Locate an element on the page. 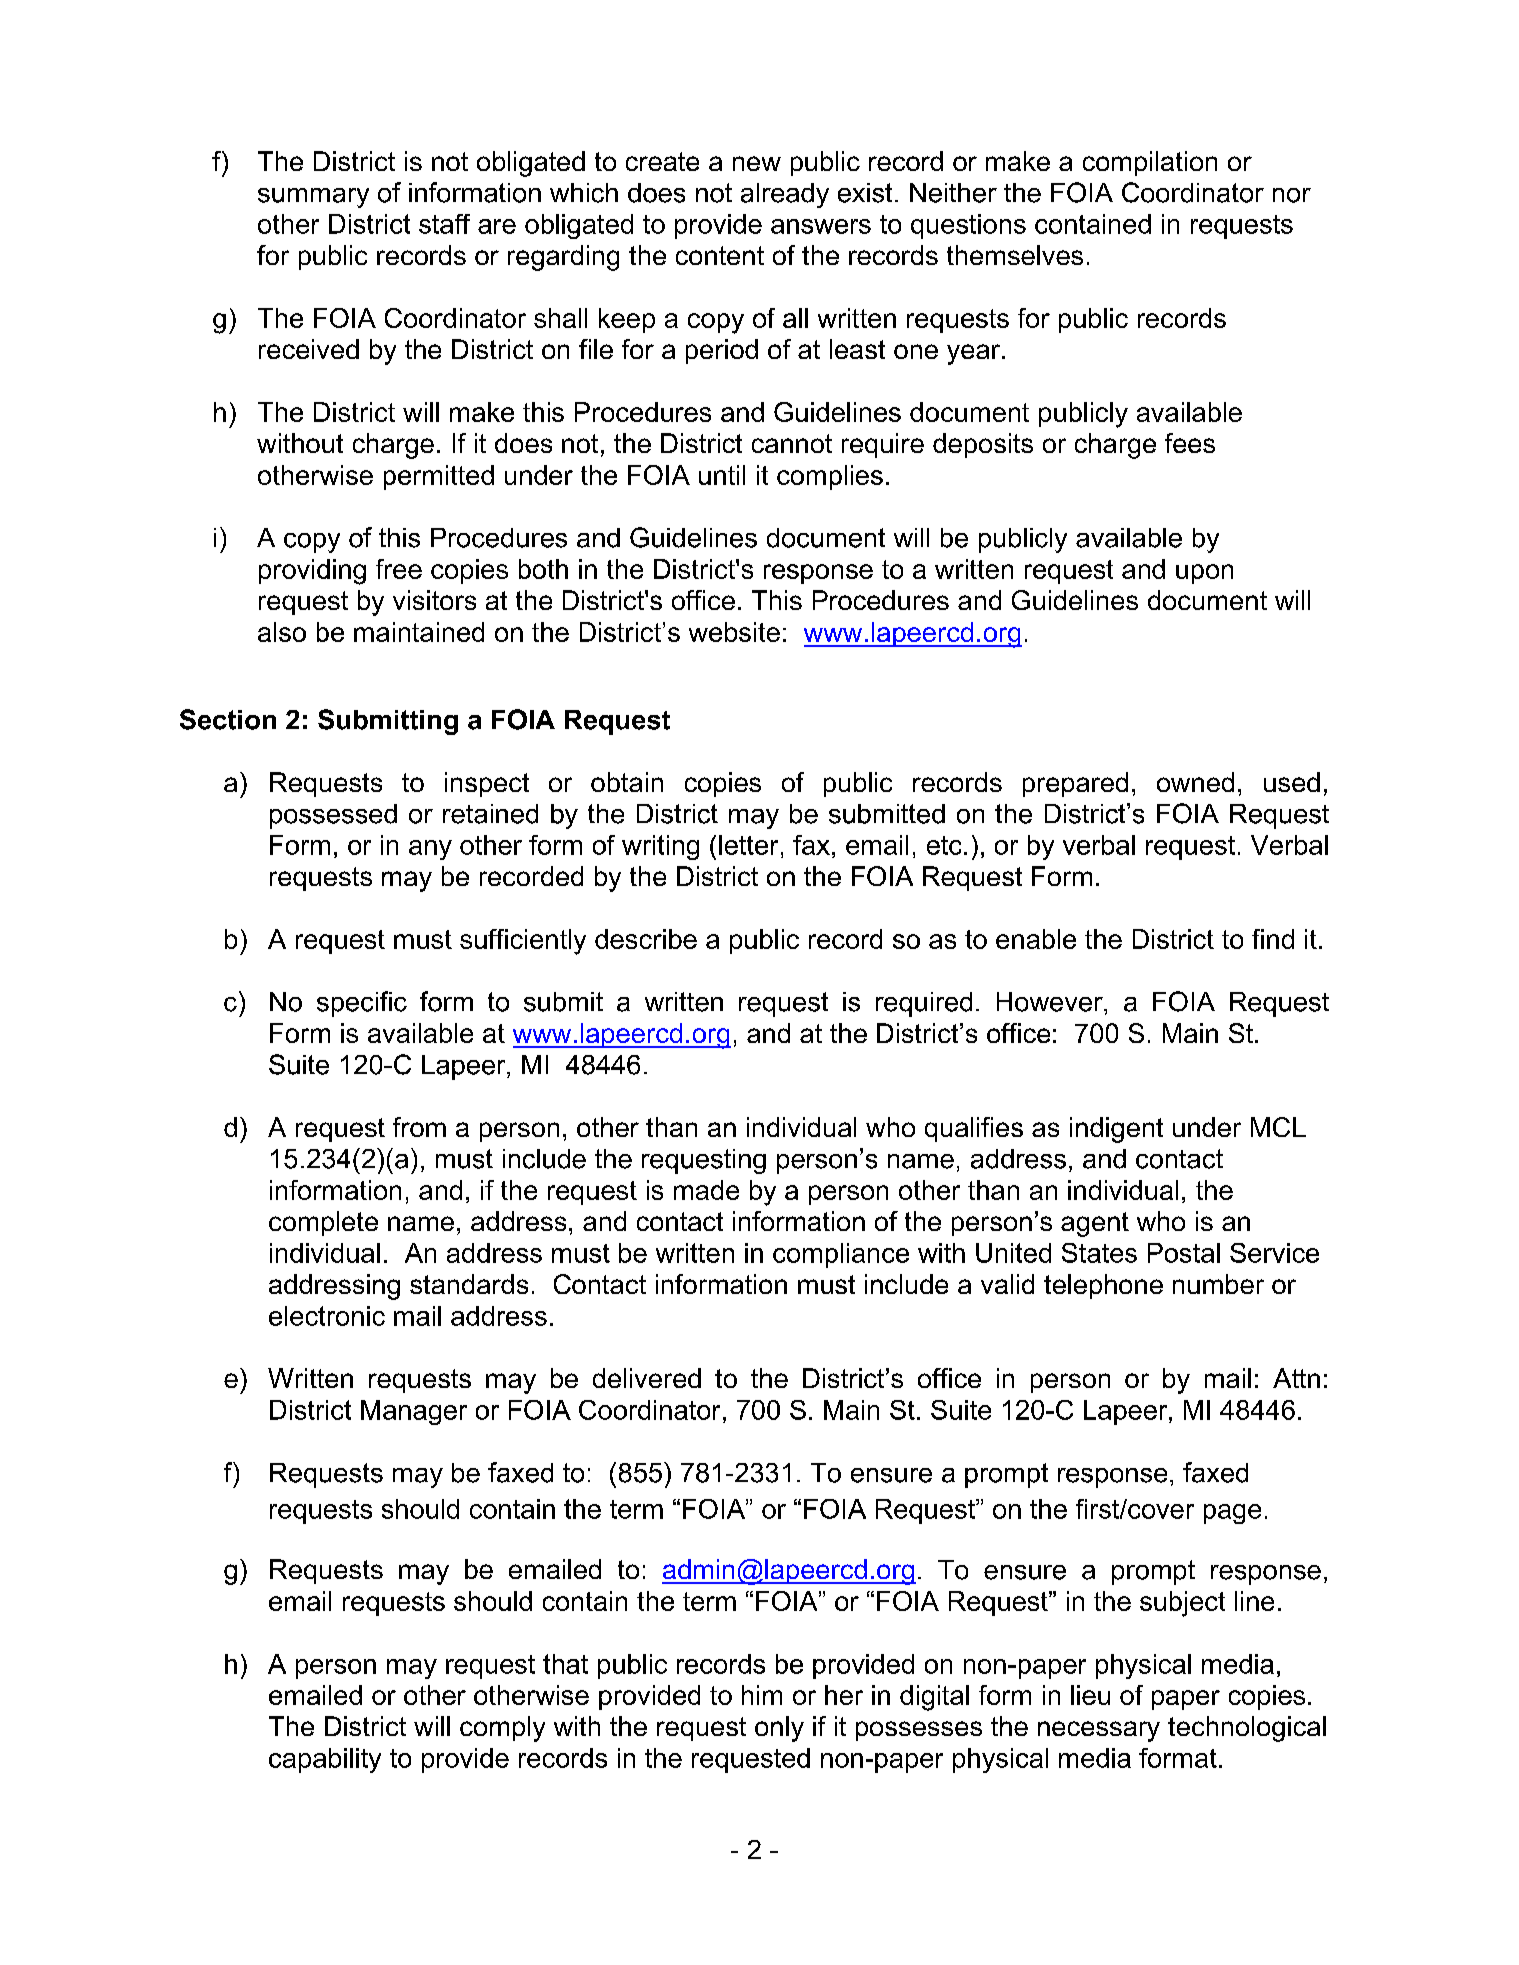  describe is located at coordinates (646, 939).
